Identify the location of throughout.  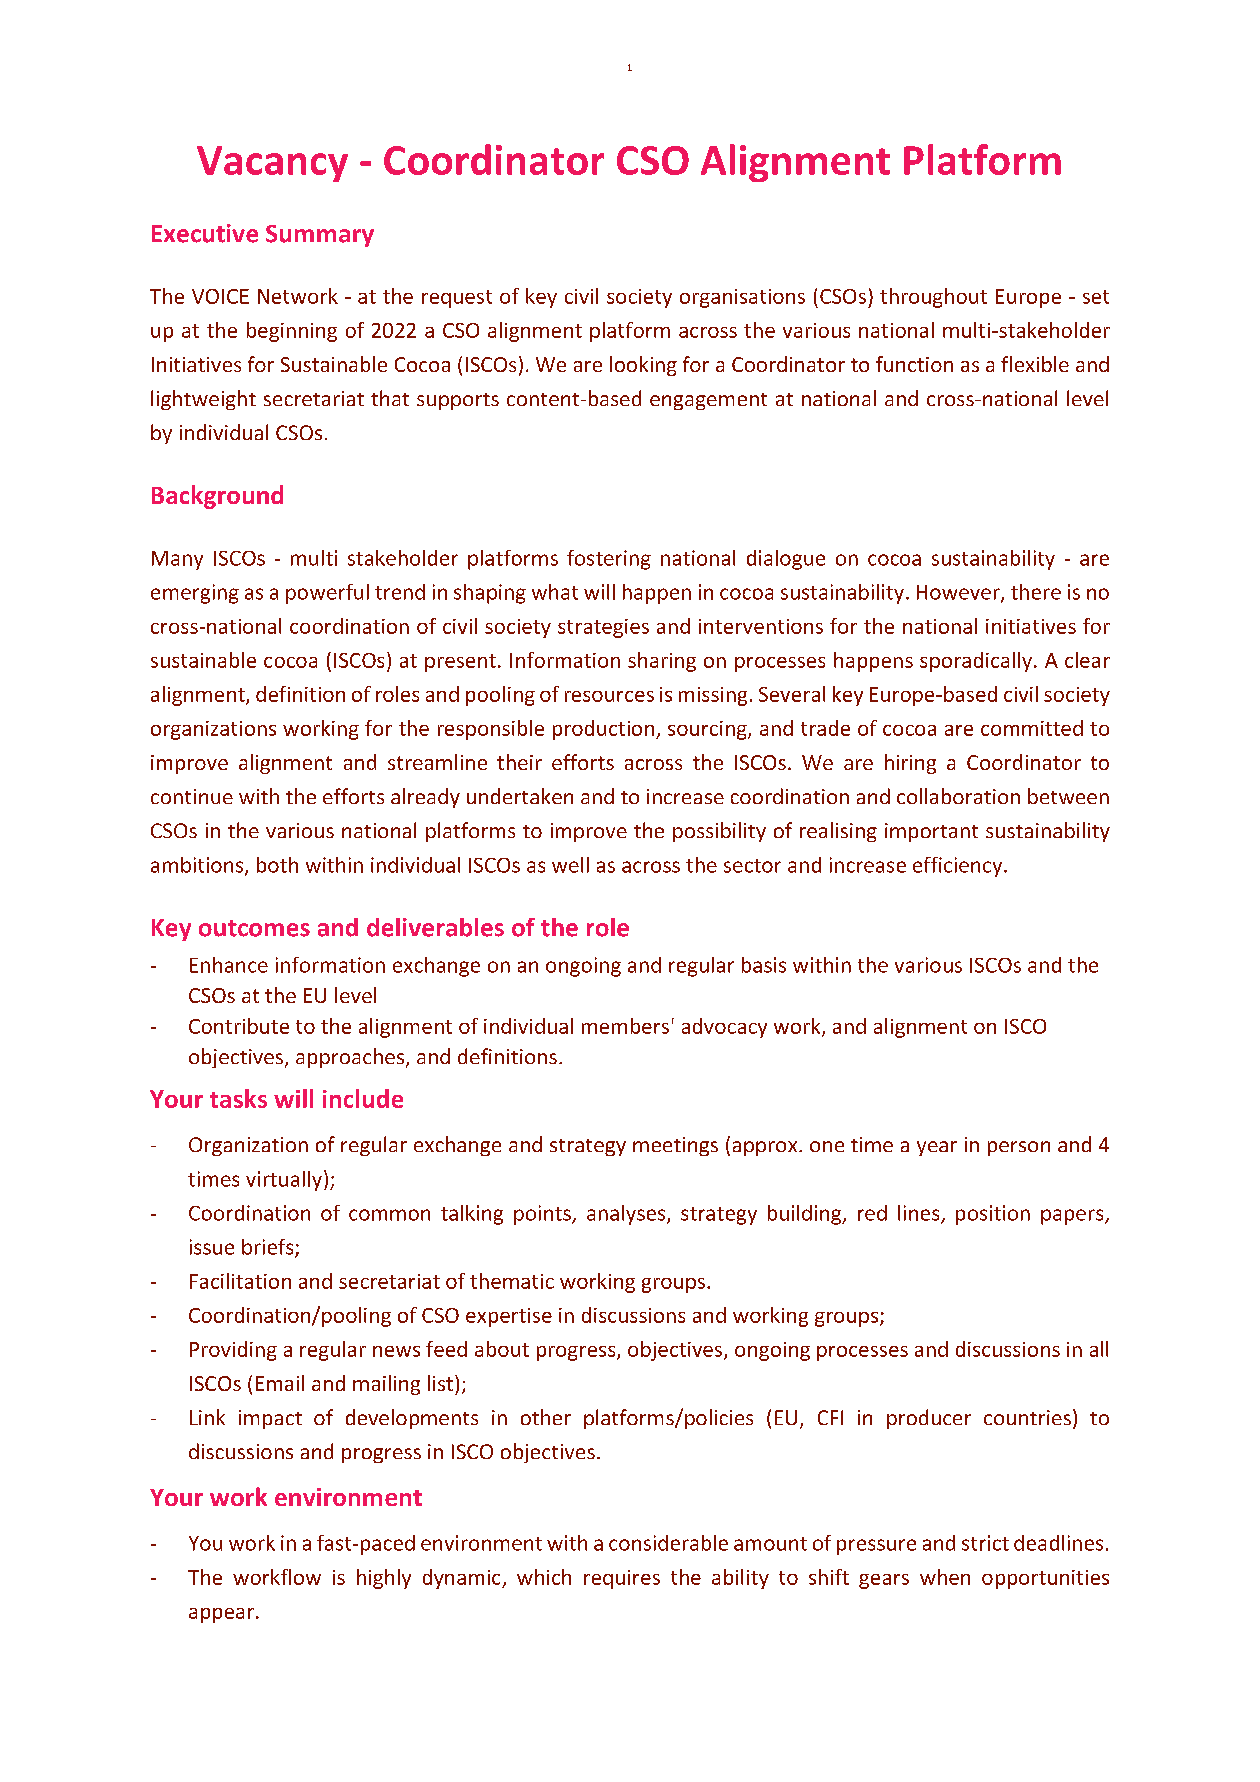
(933, 298).
